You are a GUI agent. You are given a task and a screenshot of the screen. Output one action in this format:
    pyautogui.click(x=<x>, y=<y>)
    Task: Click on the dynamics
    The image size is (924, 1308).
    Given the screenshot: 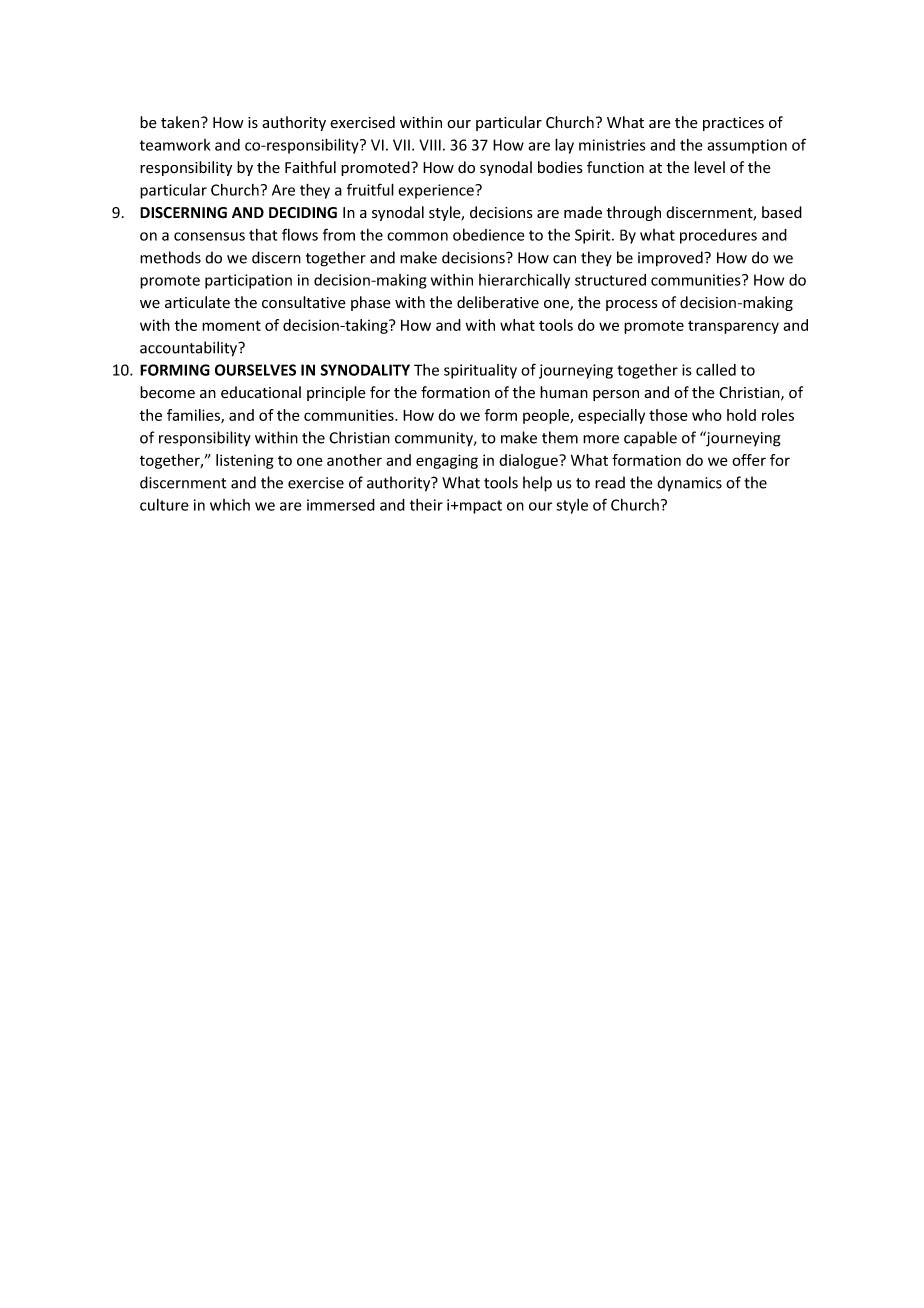 What is the action you would take?
    pyautogui.click(x=689, y=484)
